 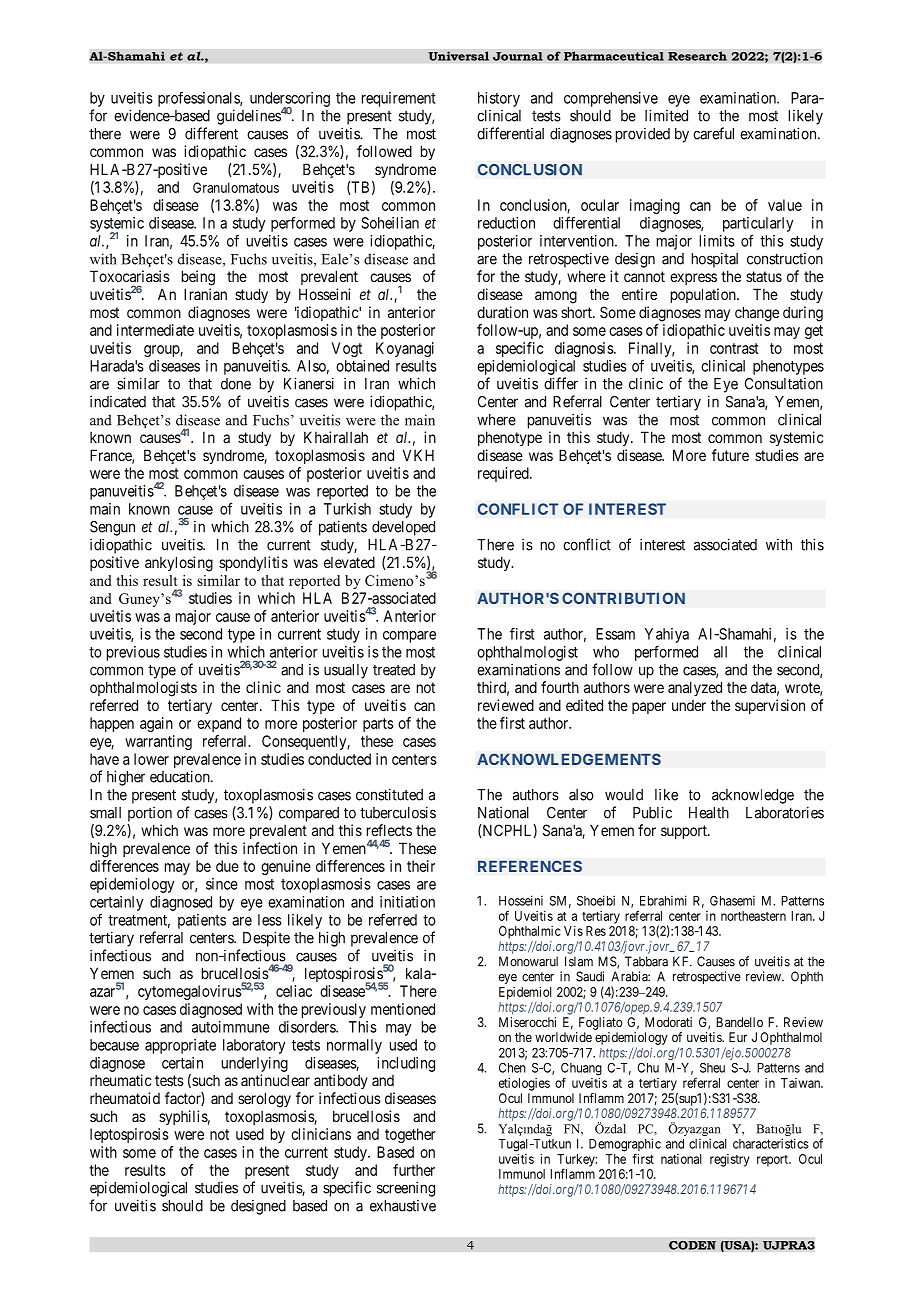 I want to click on Granulomatous, so click(x=236, y=187).
